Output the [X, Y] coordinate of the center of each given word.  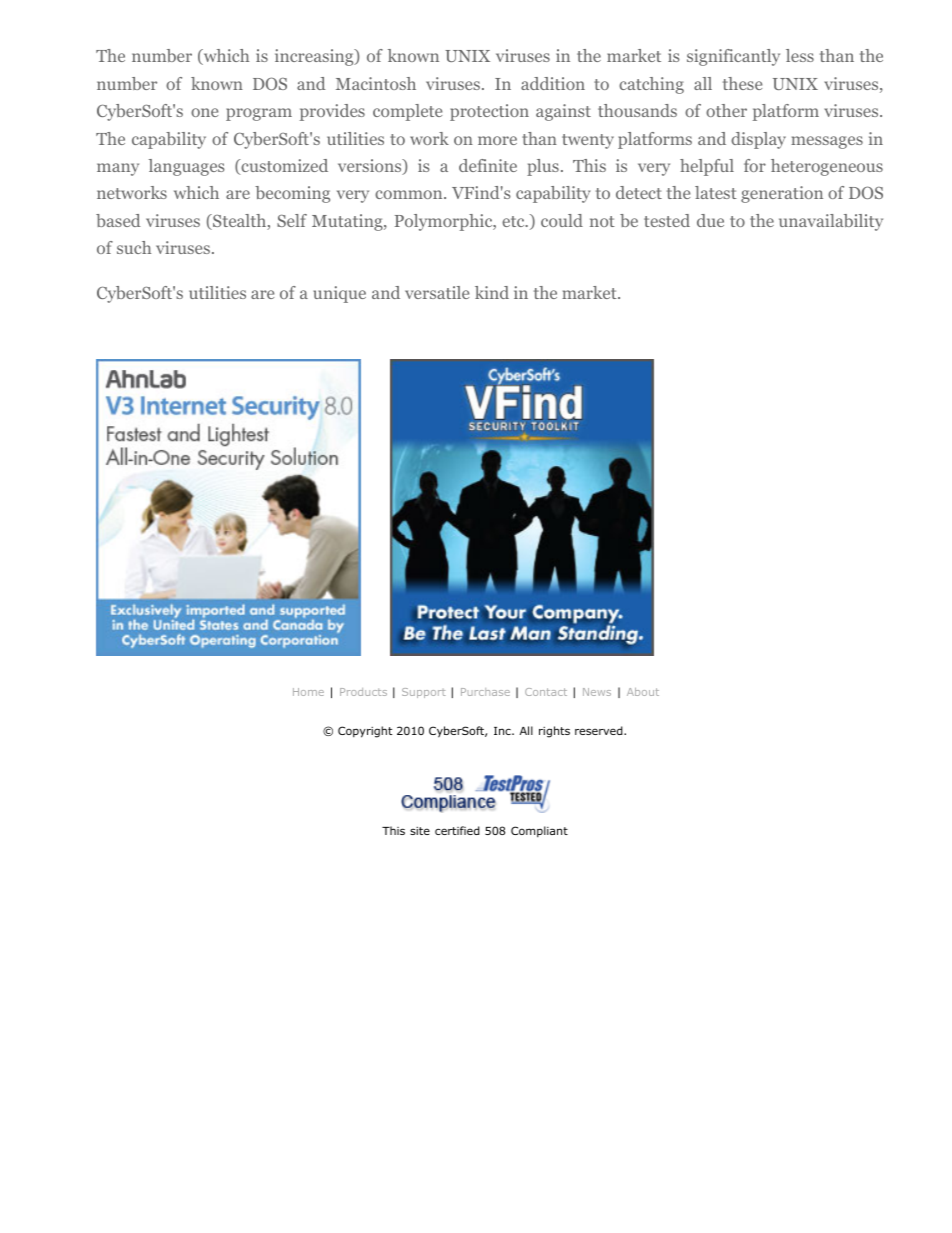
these [742, 83]
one [204, 112]
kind [492, 292]
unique [339, 294]
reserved [600, 730]
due [710, 220]
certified [457, 830]
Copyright [365, 732]
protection [489, 112]
